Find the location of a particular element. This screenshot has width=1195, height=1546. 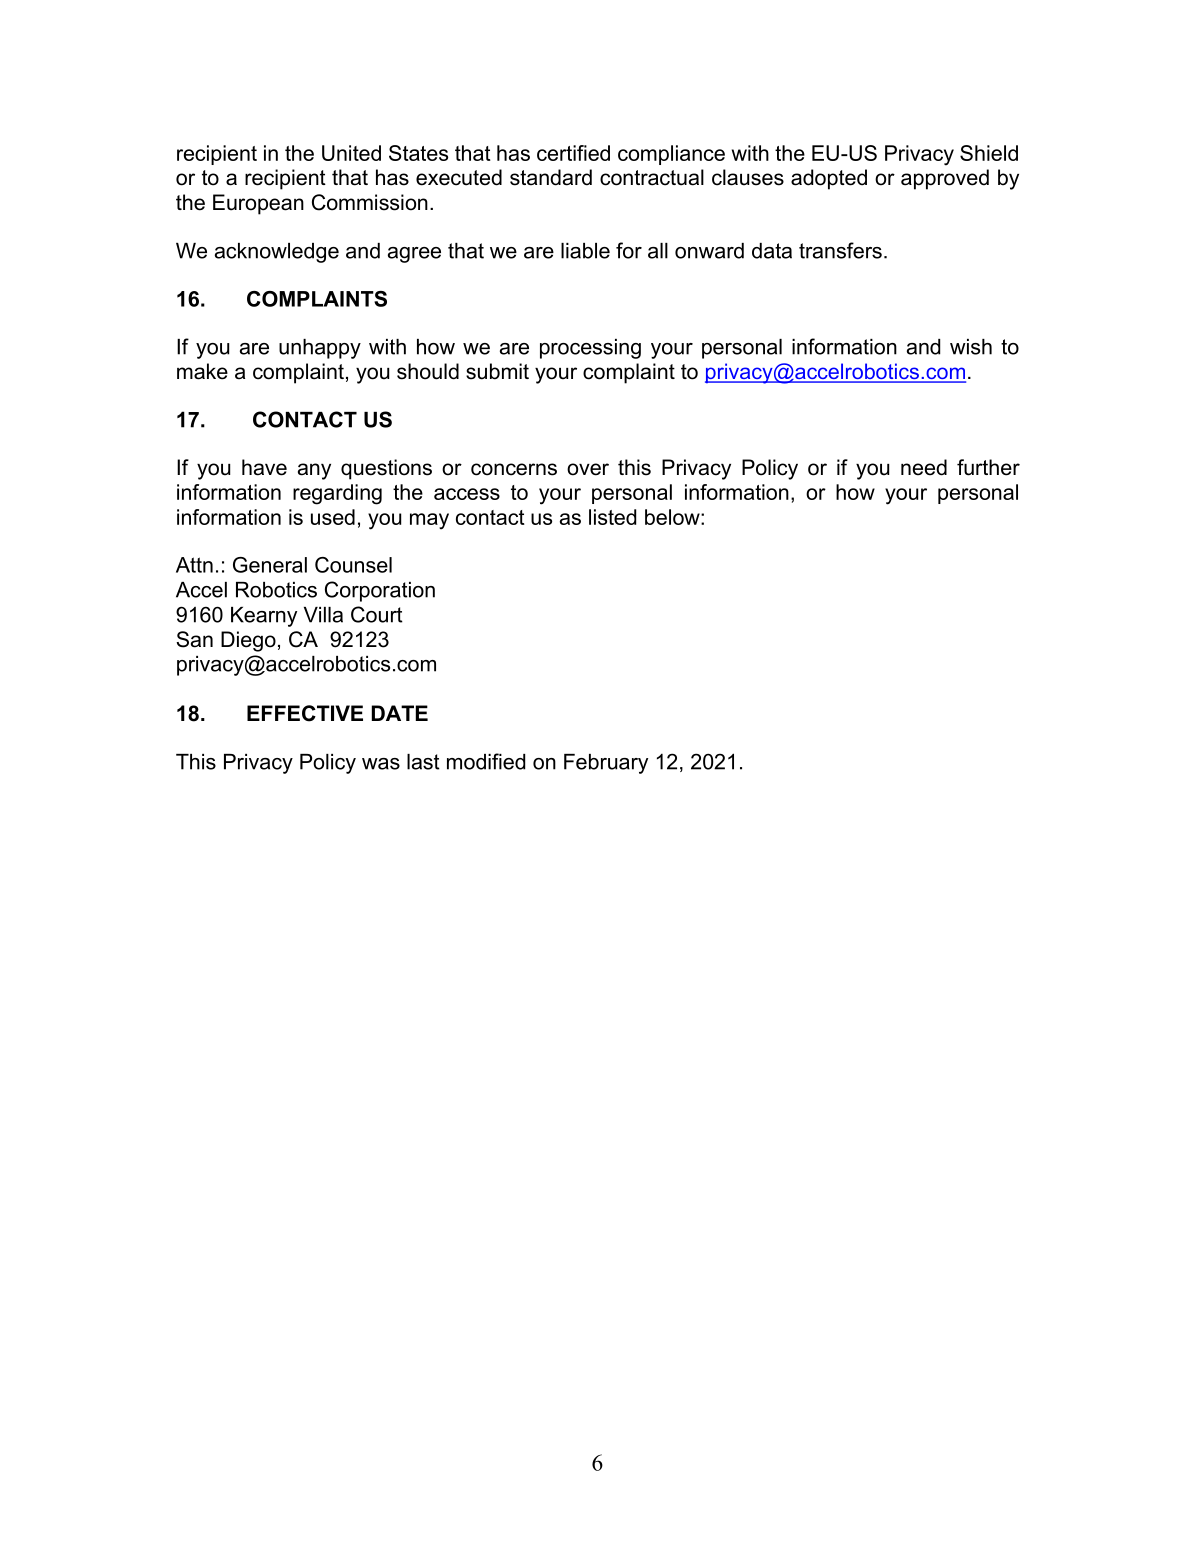

United is located at coordinates (351, 153).
